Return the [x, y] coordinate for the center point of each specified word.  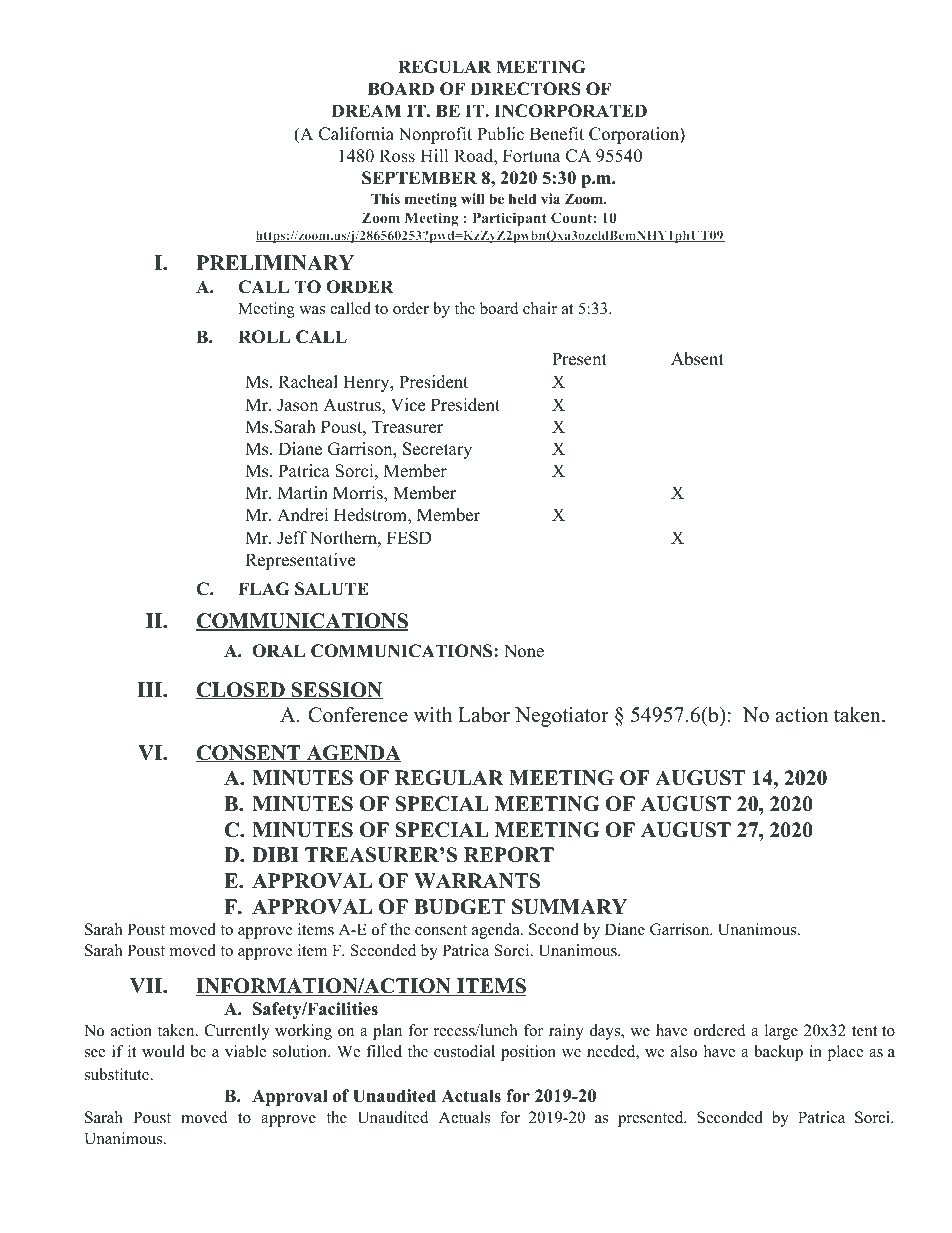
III [151, 689]
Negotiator [562, 717]
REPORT [509, 855]
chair [540, 308]
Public [500, 134]
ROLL [264, 337]
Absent [697, 359]
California [356, 134]
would [163, 1051]
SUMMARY [569, 907]
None [524, 651]
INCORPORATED [570, 111]
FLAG [263, 589]
